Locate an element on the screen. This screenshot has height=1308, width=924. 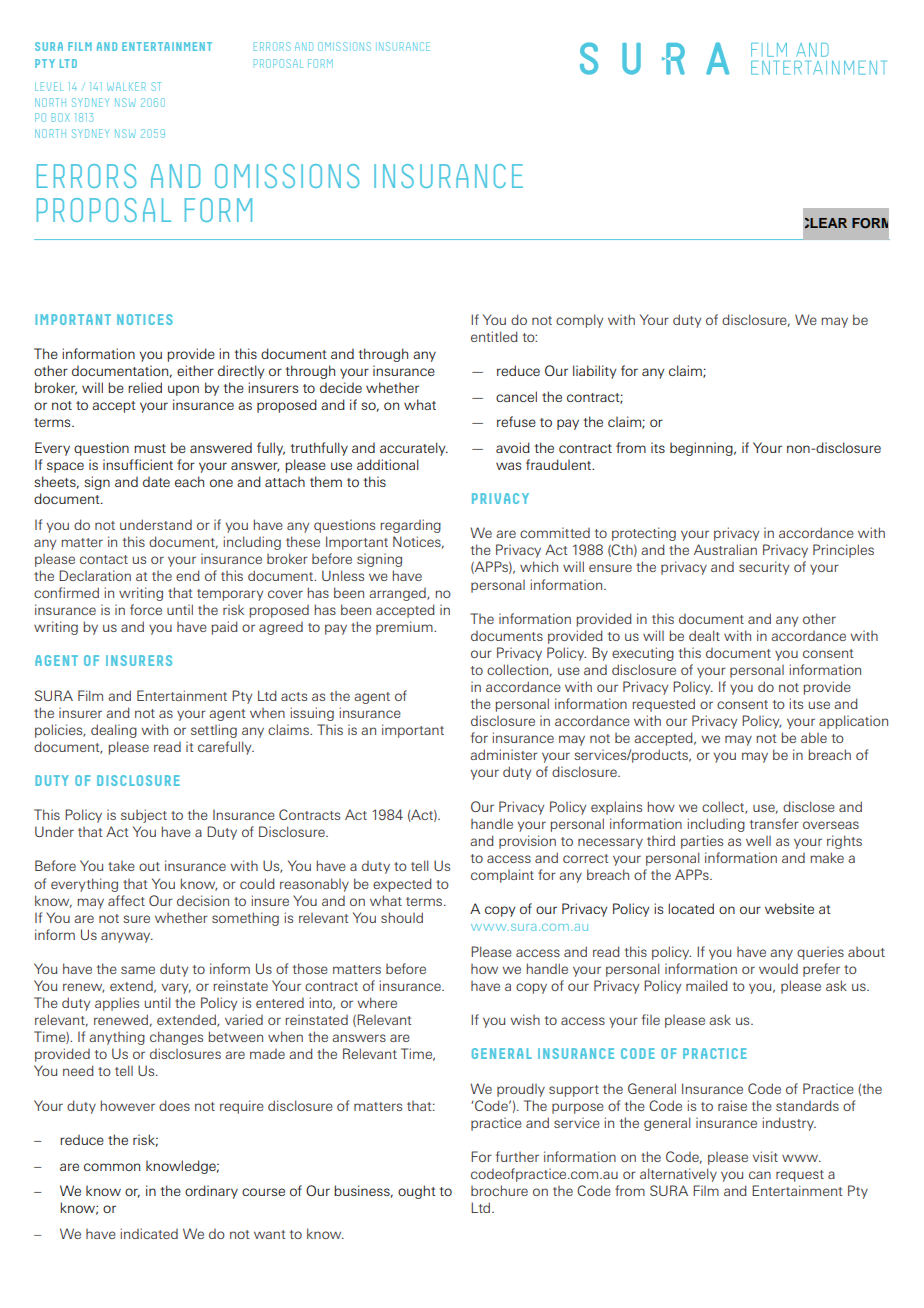
comply is located at coordinates (579, 321).
